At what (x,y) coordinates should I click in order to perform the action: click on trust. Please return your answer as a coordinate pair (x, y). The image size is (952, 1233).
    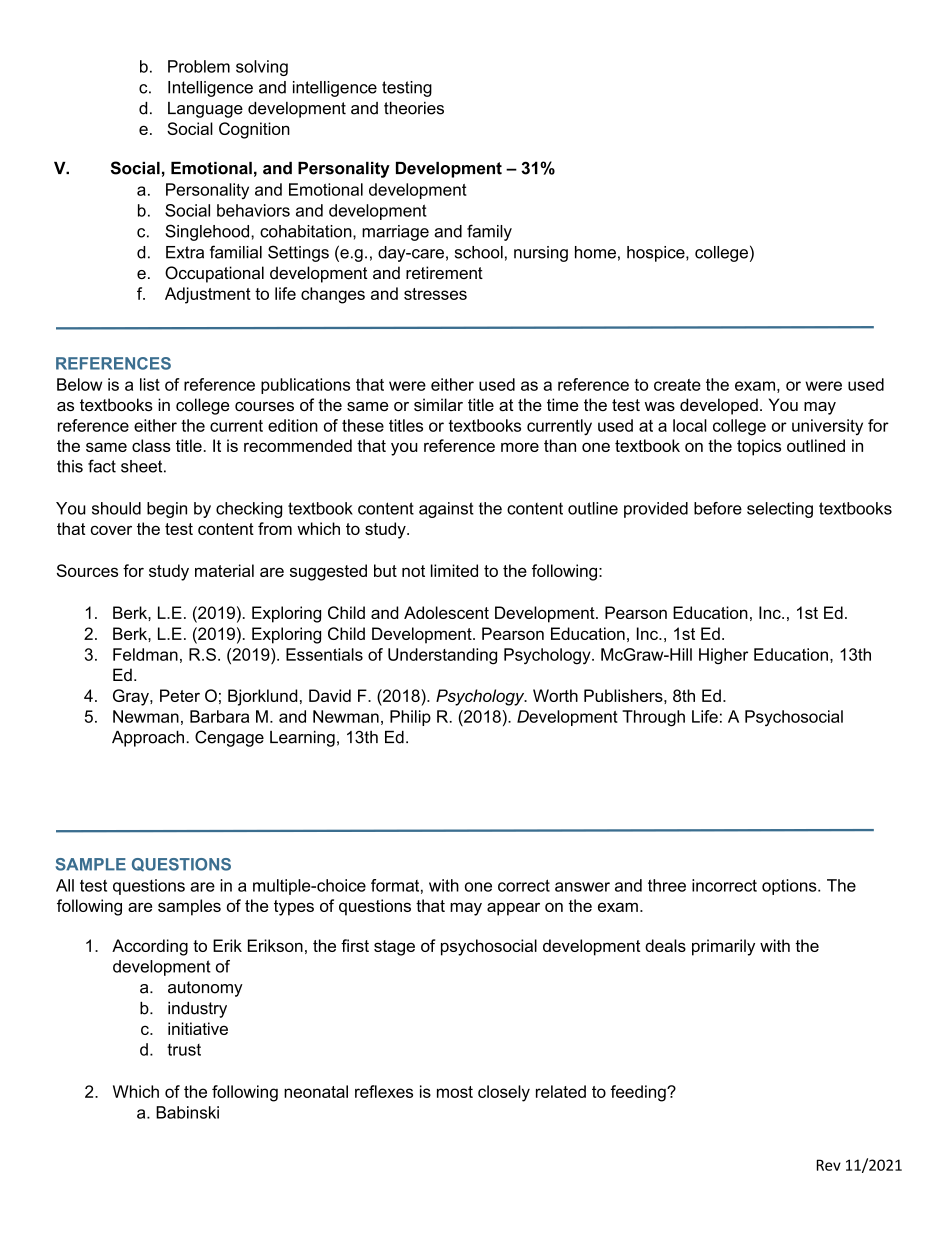
    Looking at the image, I should click on (184, 1050).
